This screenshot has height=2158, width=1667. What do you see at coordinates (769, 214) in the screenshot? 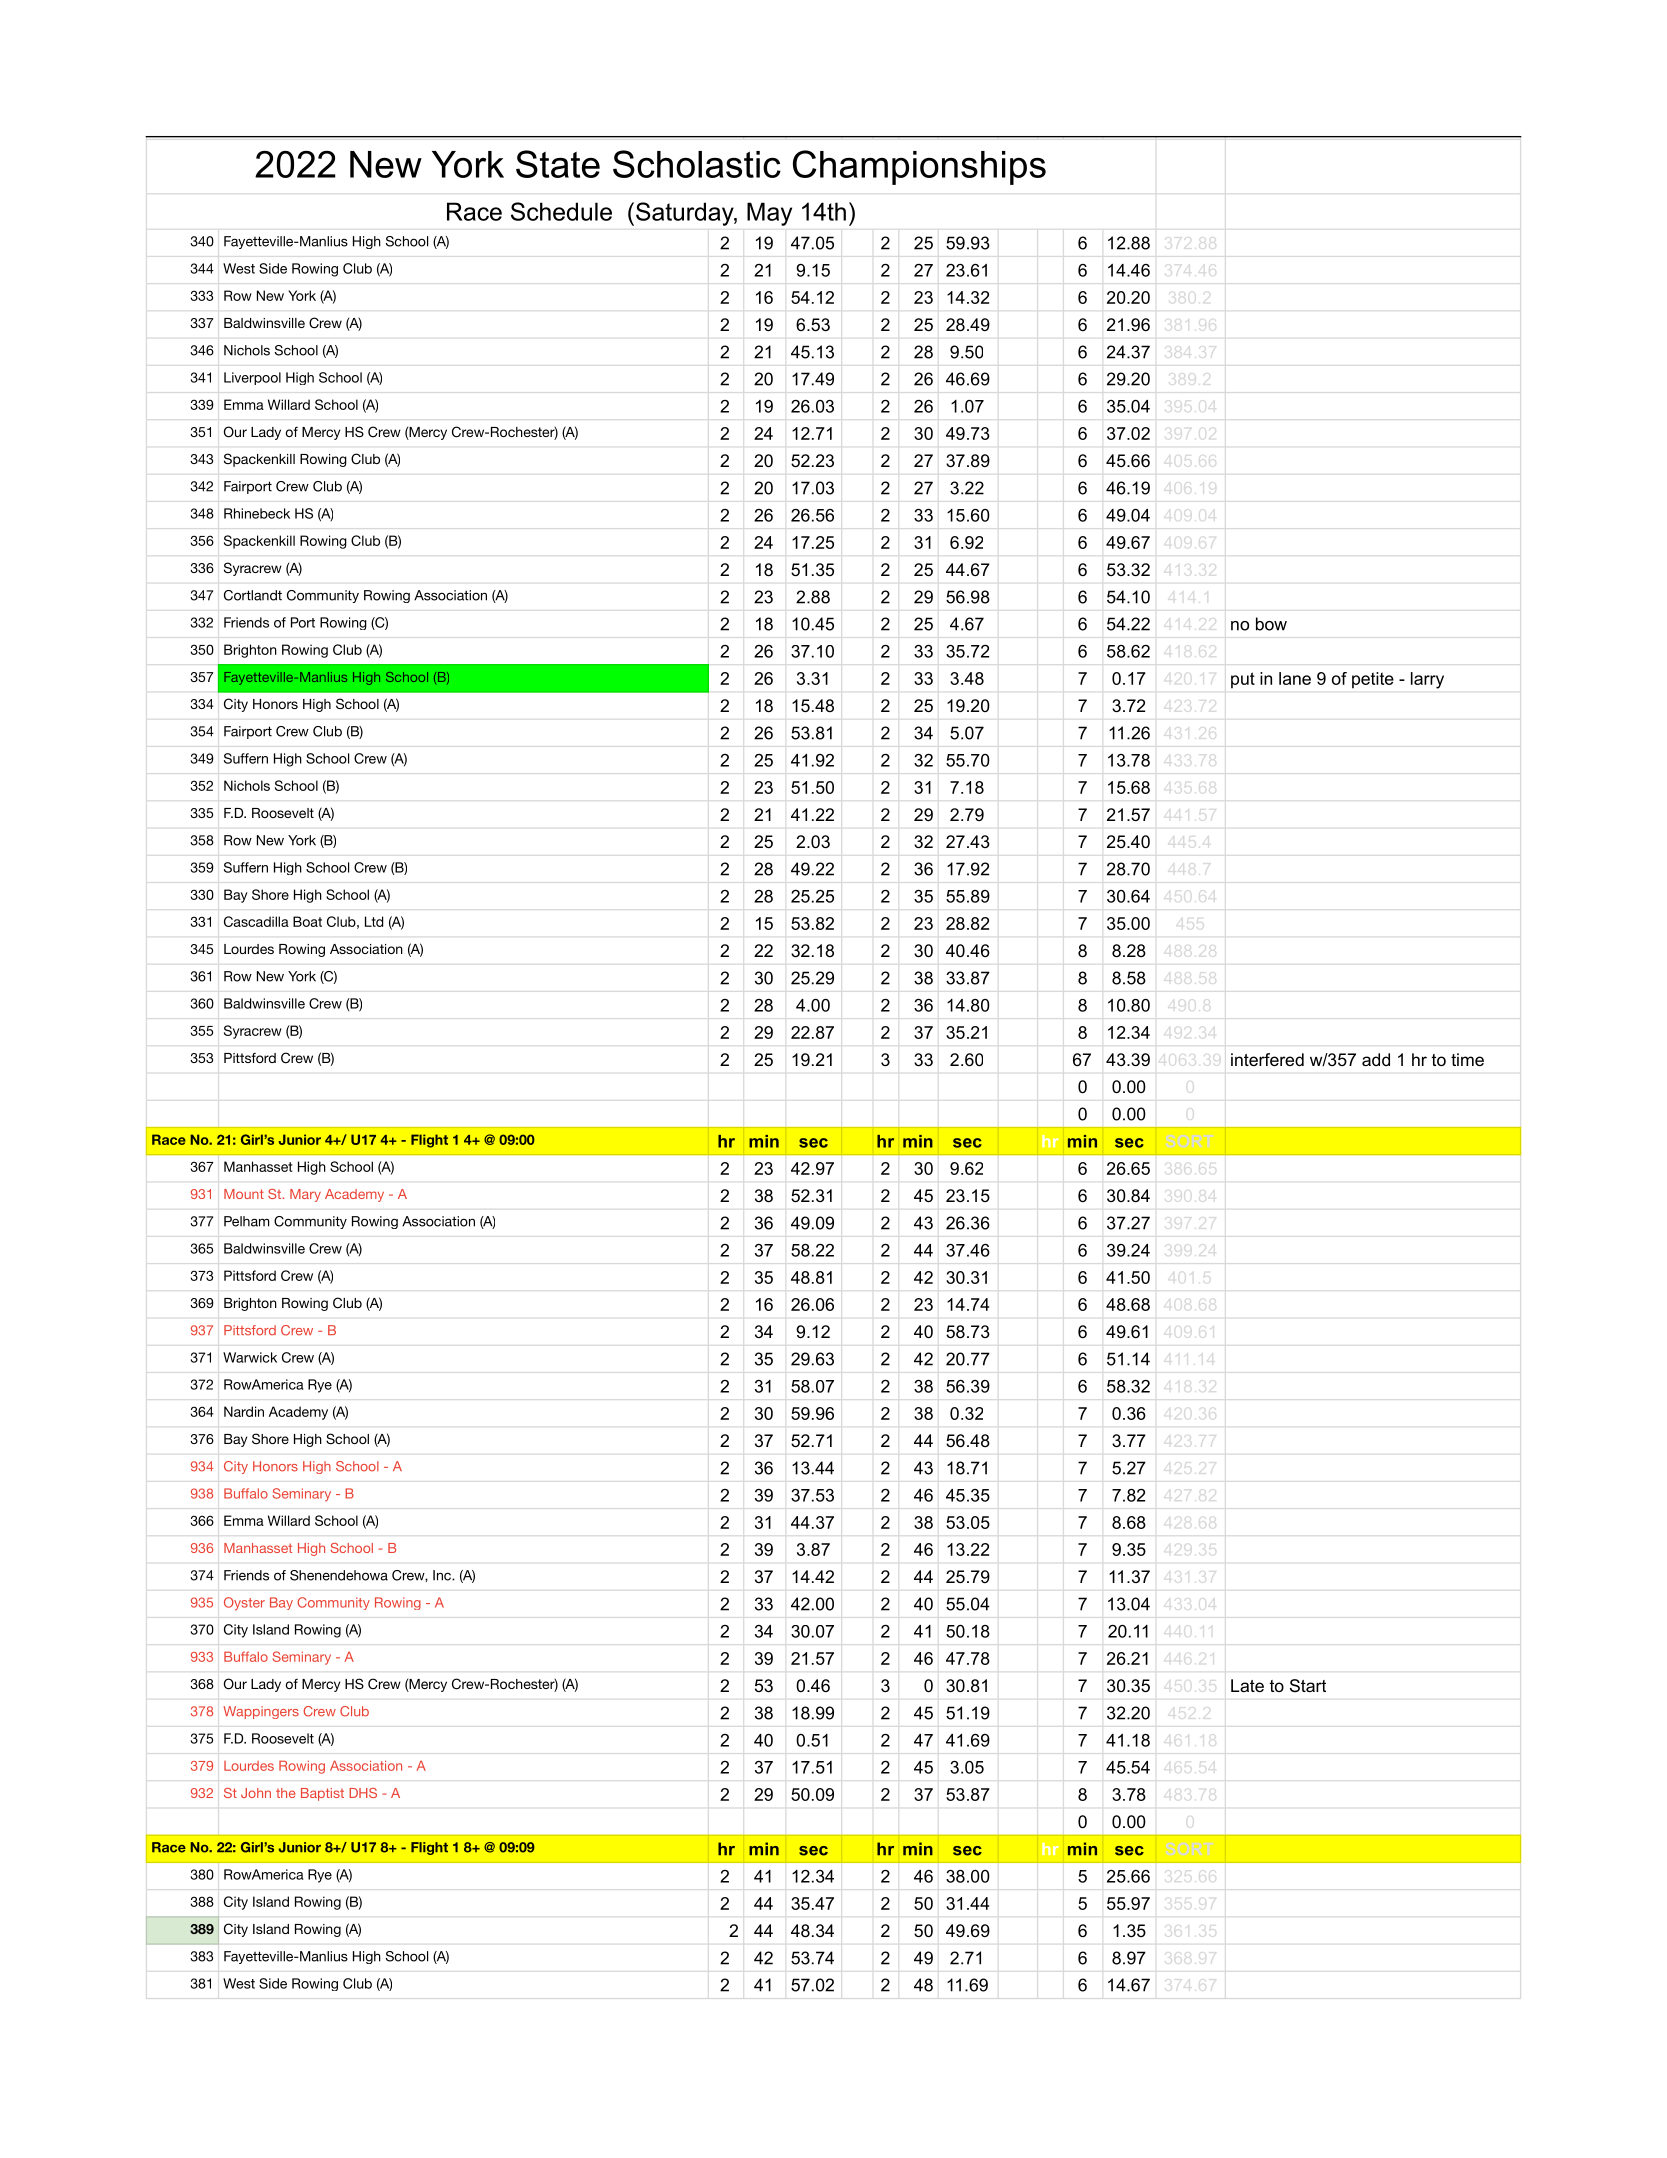
I see `May` at bounding box center [769, 214].
